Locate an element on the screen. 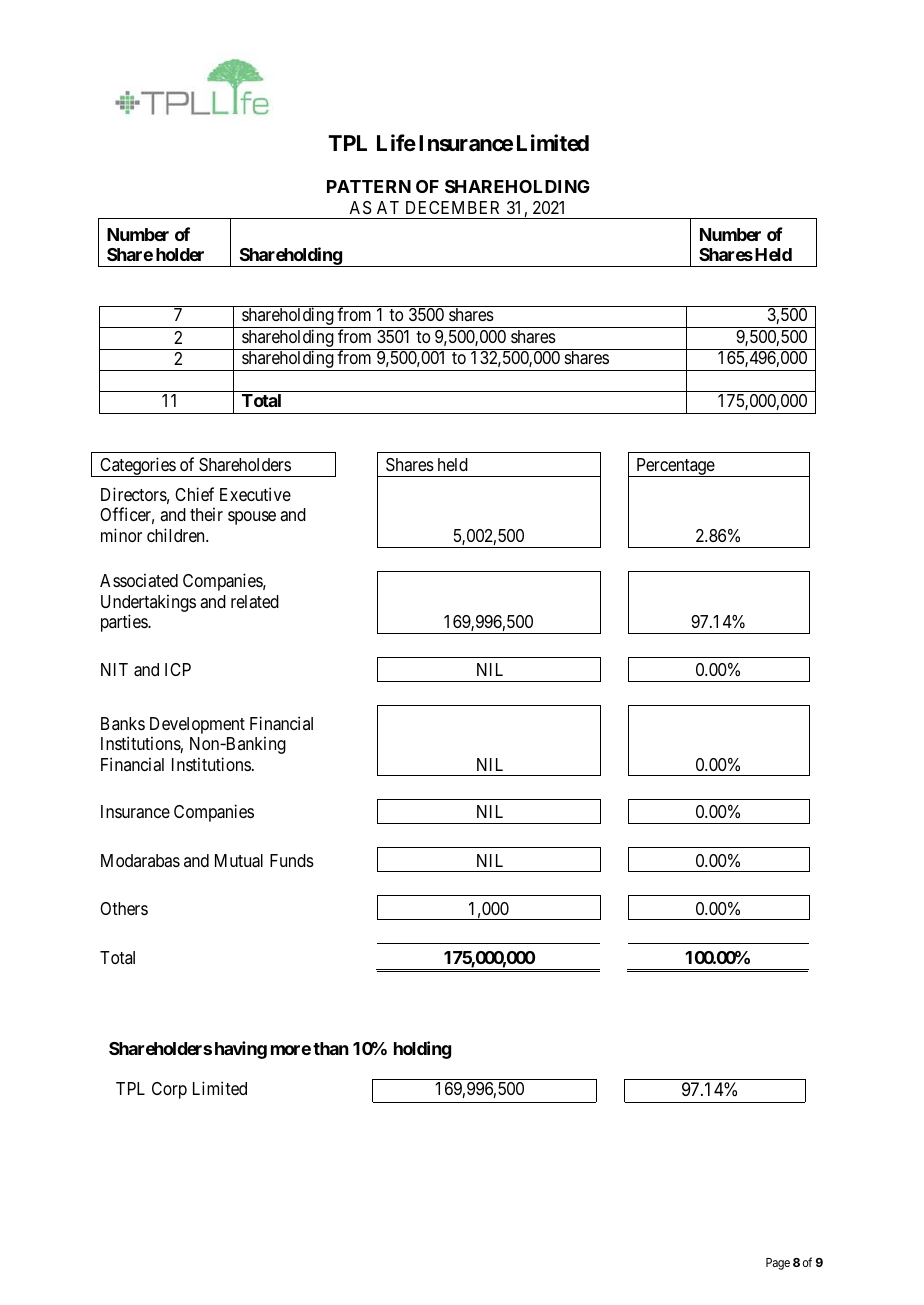 The width and height of the screenshot is (924, 1305). Mutual is located at coordinates (239, 861).
